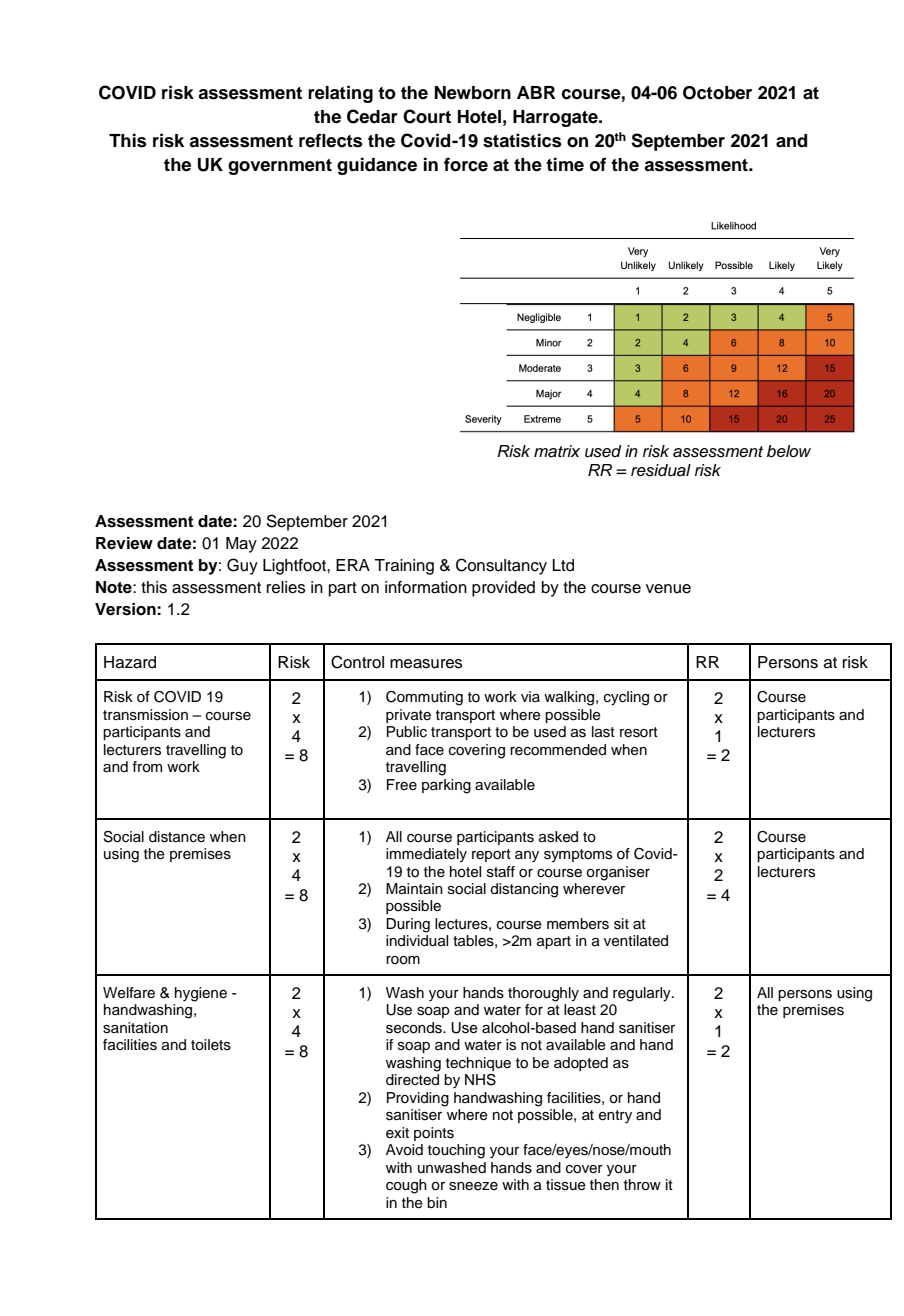 This image has height=1316, width=904. Describe the element at coordinates (456, 1151) in the image. I see `touching` at that location.
